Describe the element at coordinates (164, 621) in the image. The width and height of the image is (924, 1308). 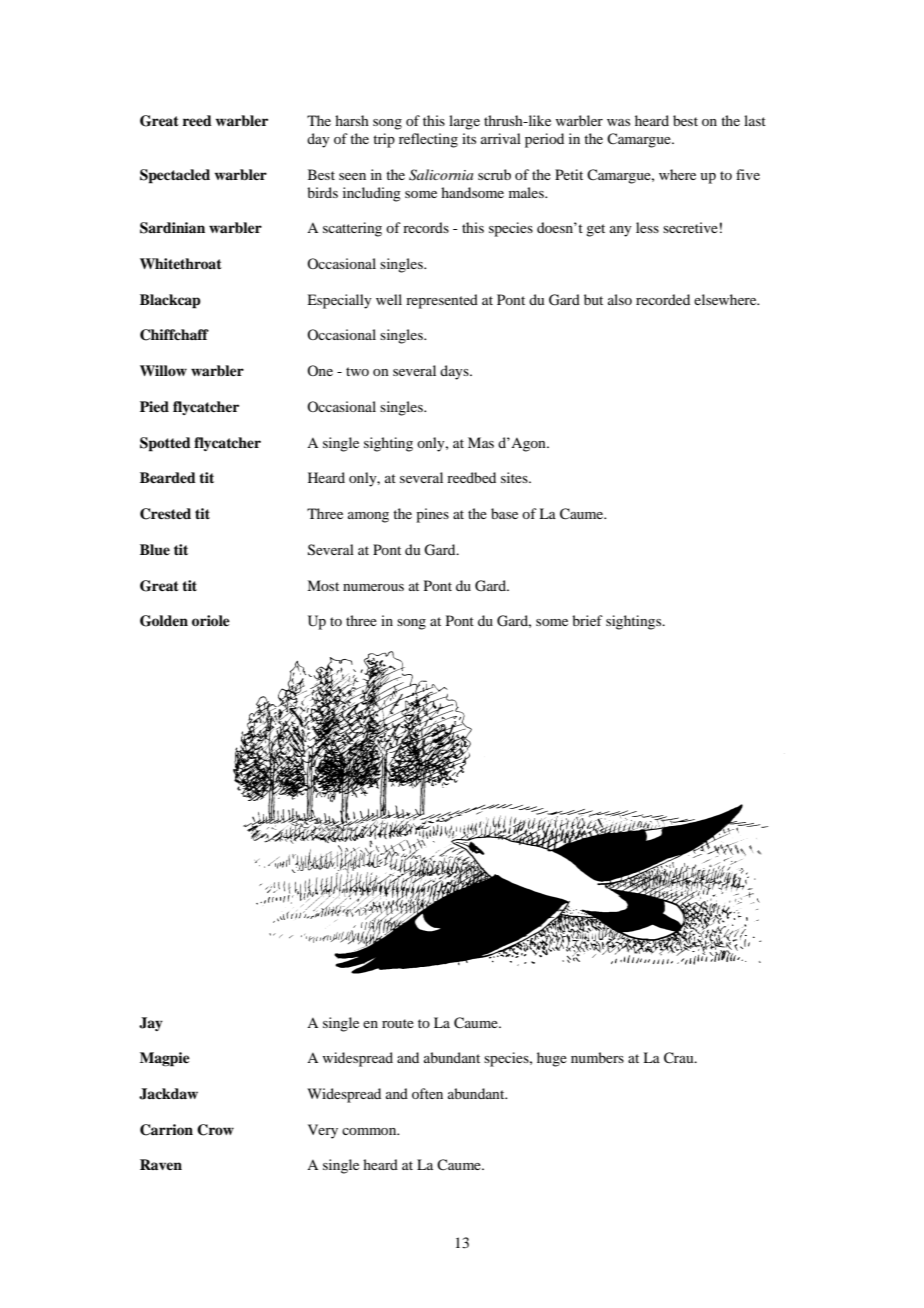
I see `Golden` at that location.
